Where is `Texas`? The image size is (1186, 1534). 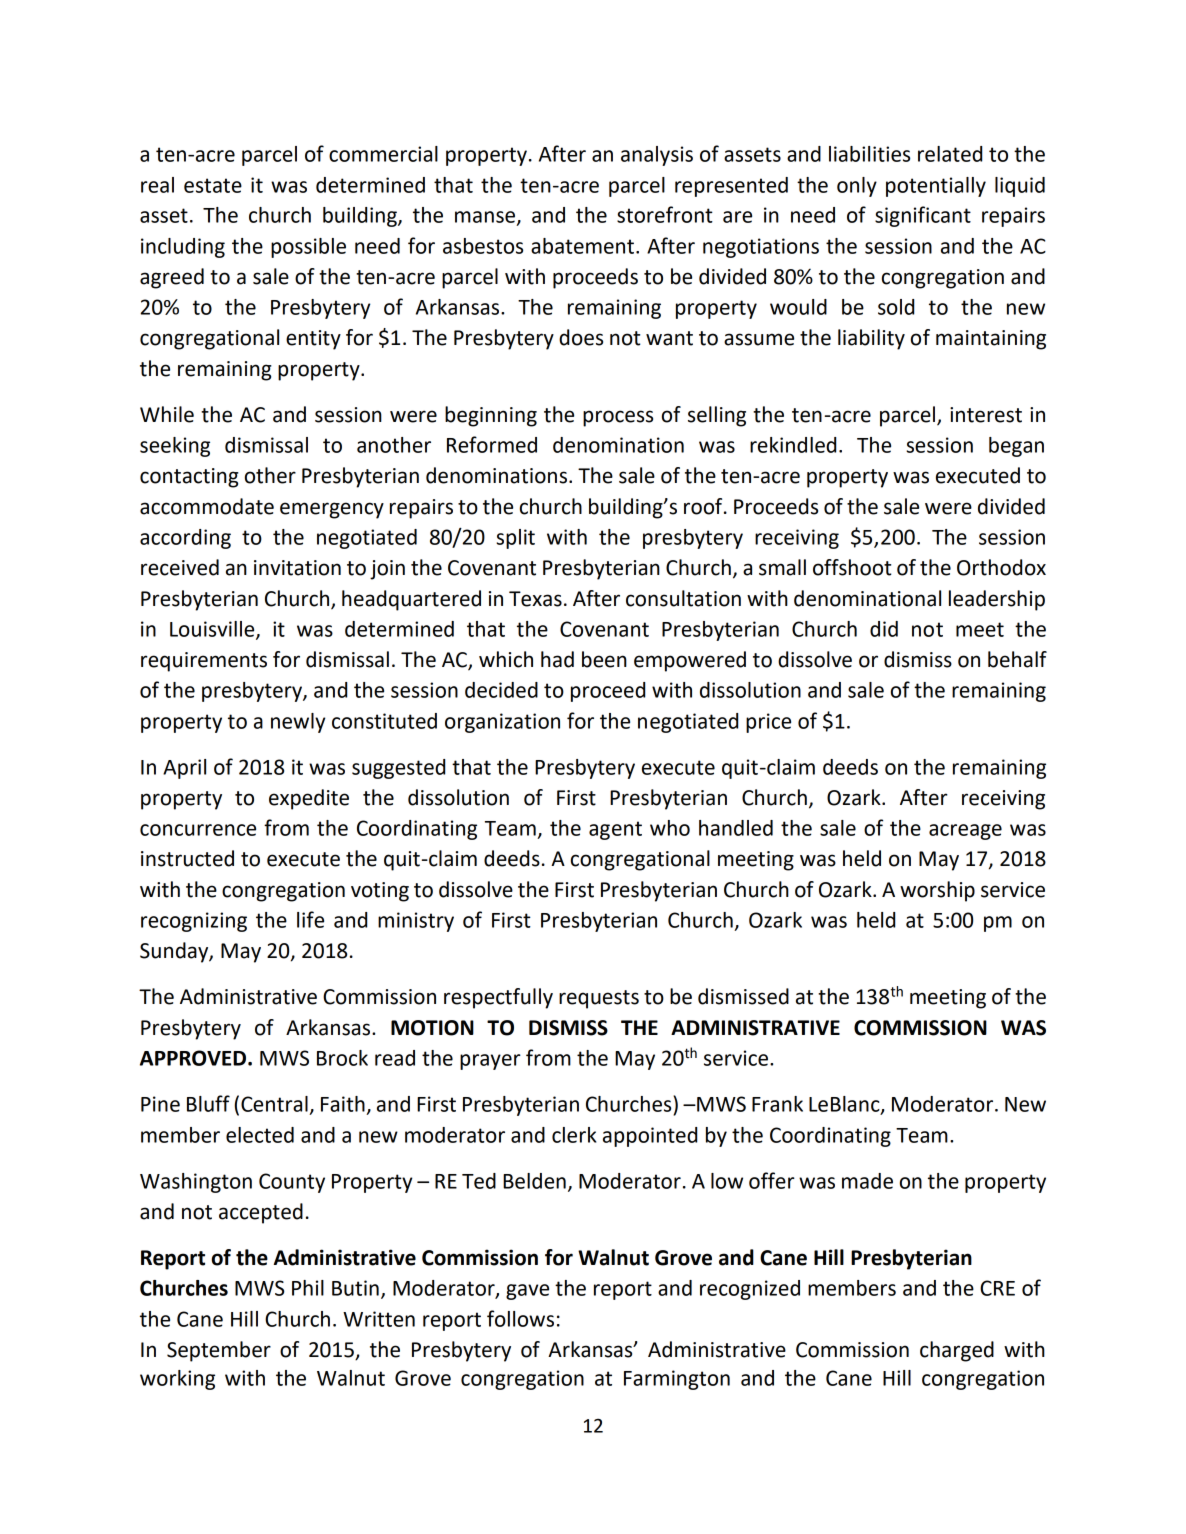 Texas is located at coordinates (535, 599).
